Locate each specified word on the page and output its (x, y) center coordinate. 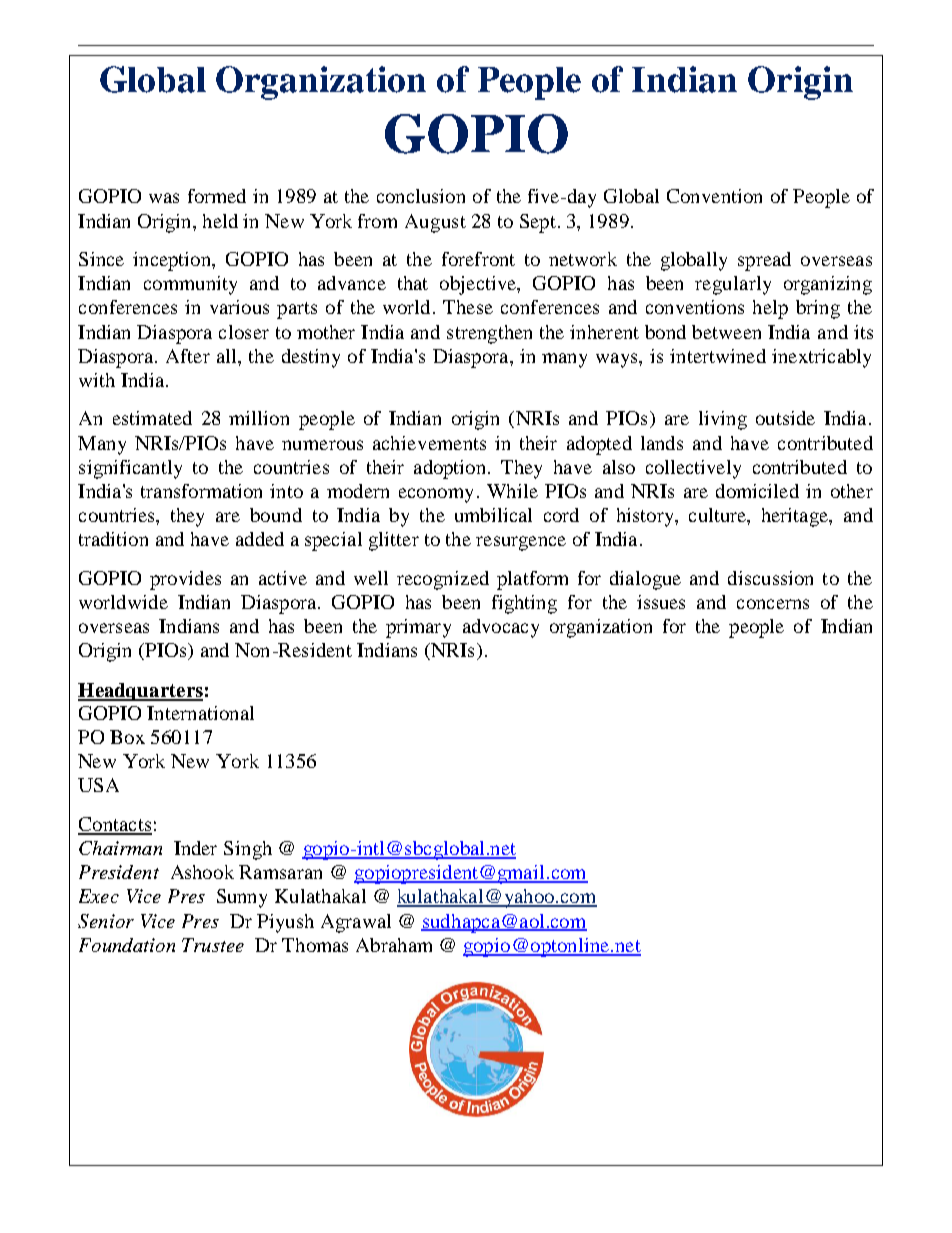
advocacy (501, 628)
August (435, 223)
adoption (449, 469)
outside (785, 418)
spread (764, 261)
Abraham (394, 945)
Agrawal (356, 923)
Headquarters (140, 692)
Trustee (213, 945)
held (220, 221)
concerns (773, 604)
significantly (130, 469)
